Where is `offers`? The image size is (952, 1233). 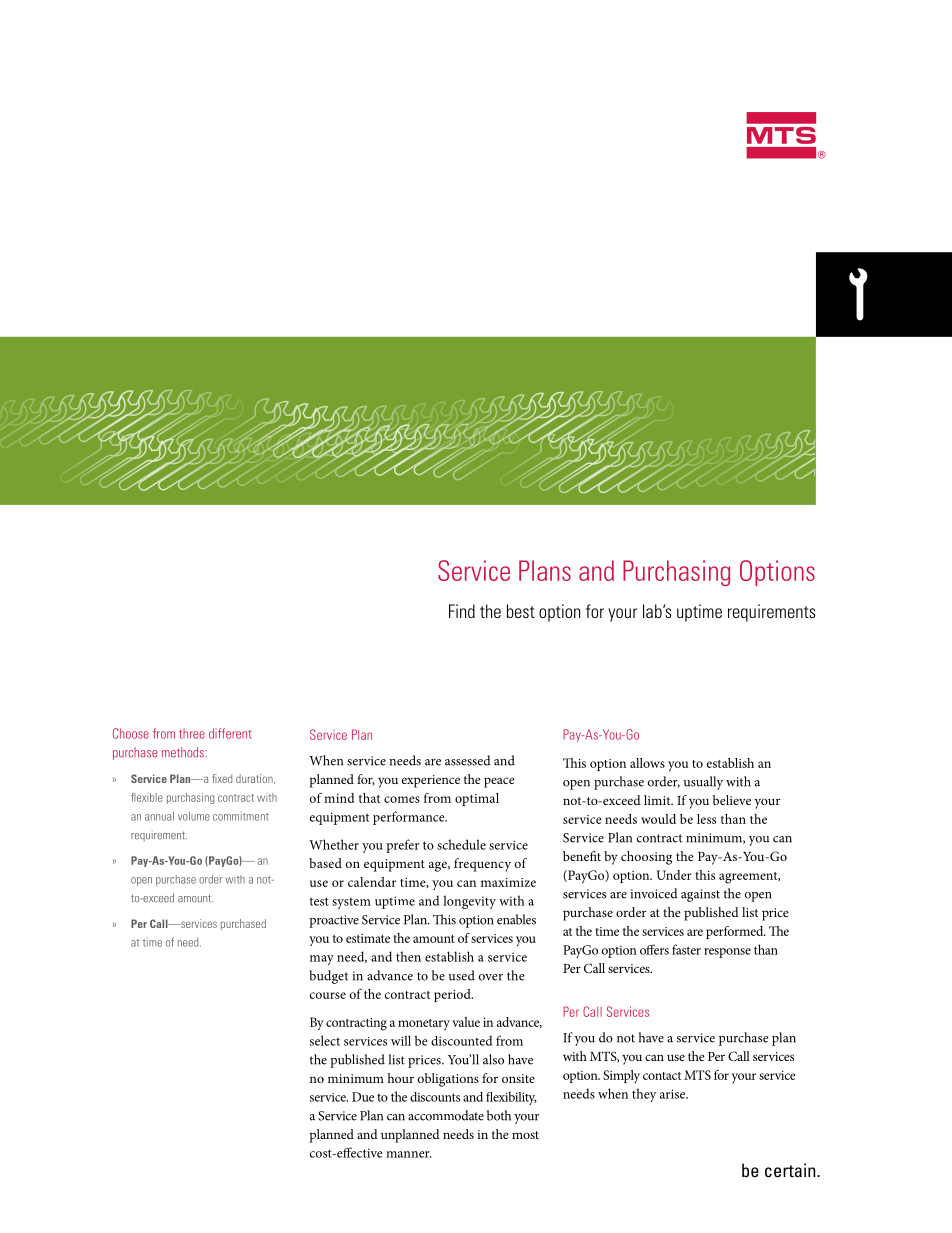
offers is located at coordinates (654, 949).
